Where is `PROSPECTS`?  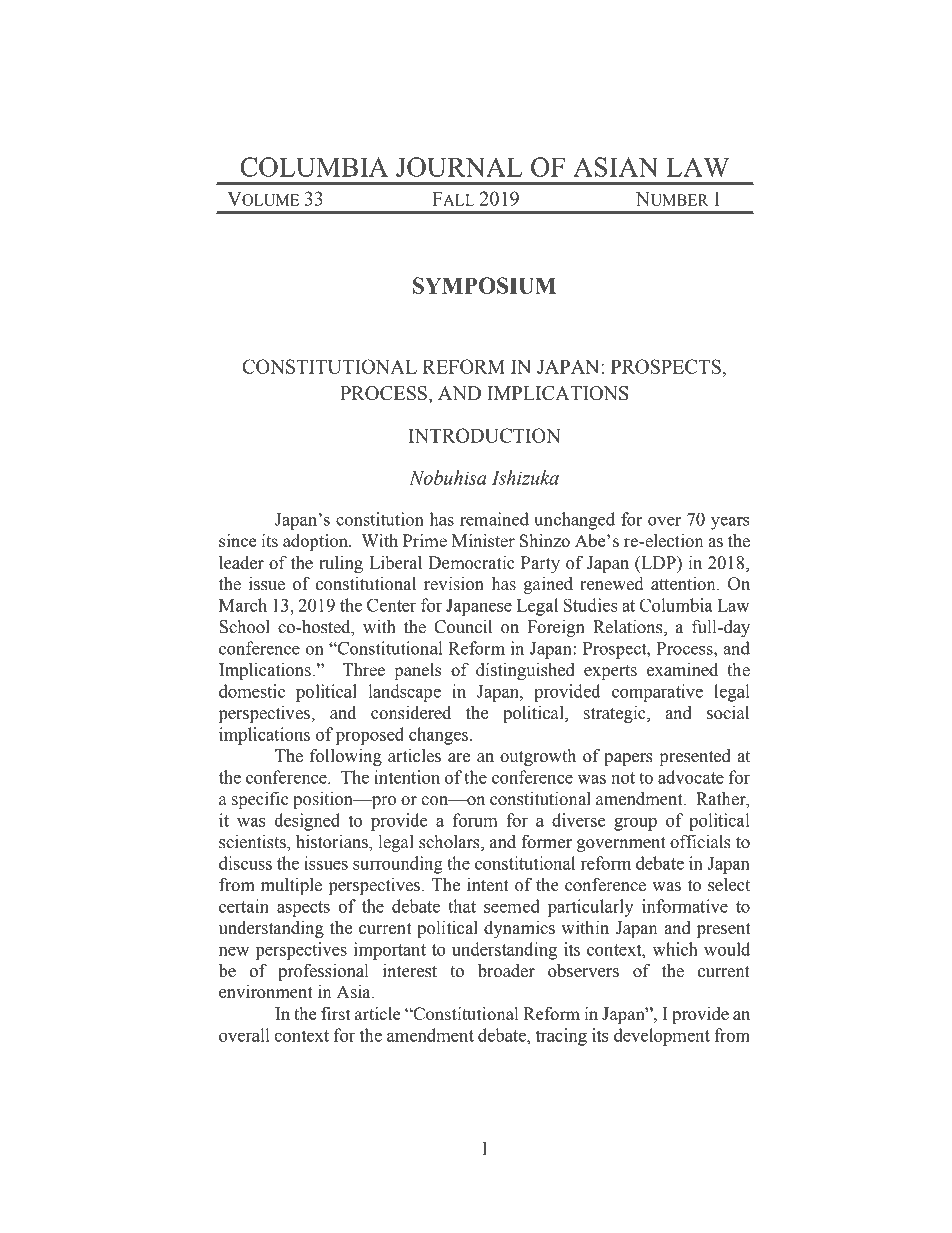
PROSPECTS is located at coordinates (666, 366).
